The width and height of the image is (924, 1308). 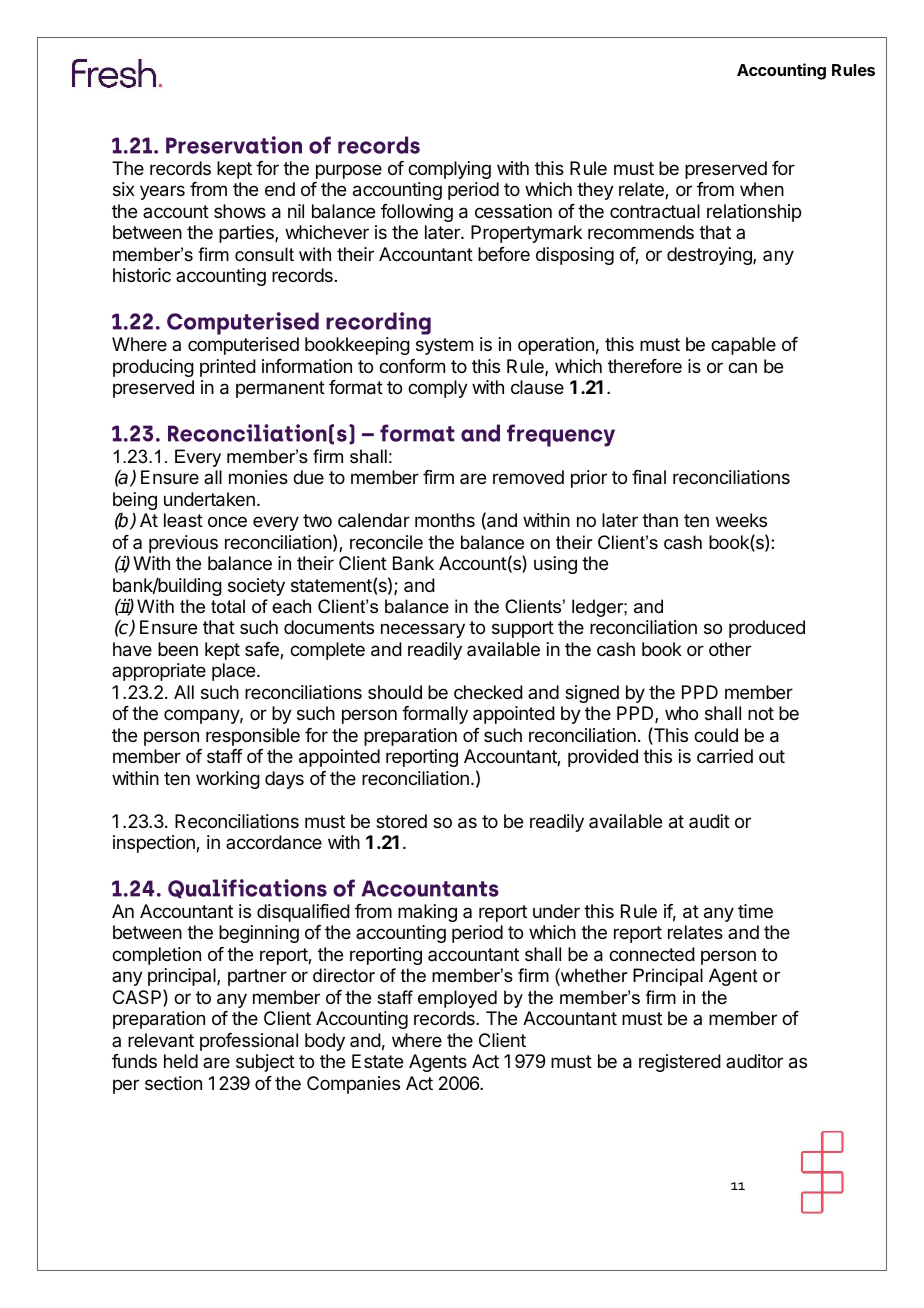 I want to click on can, so click(x=742, y=368).
